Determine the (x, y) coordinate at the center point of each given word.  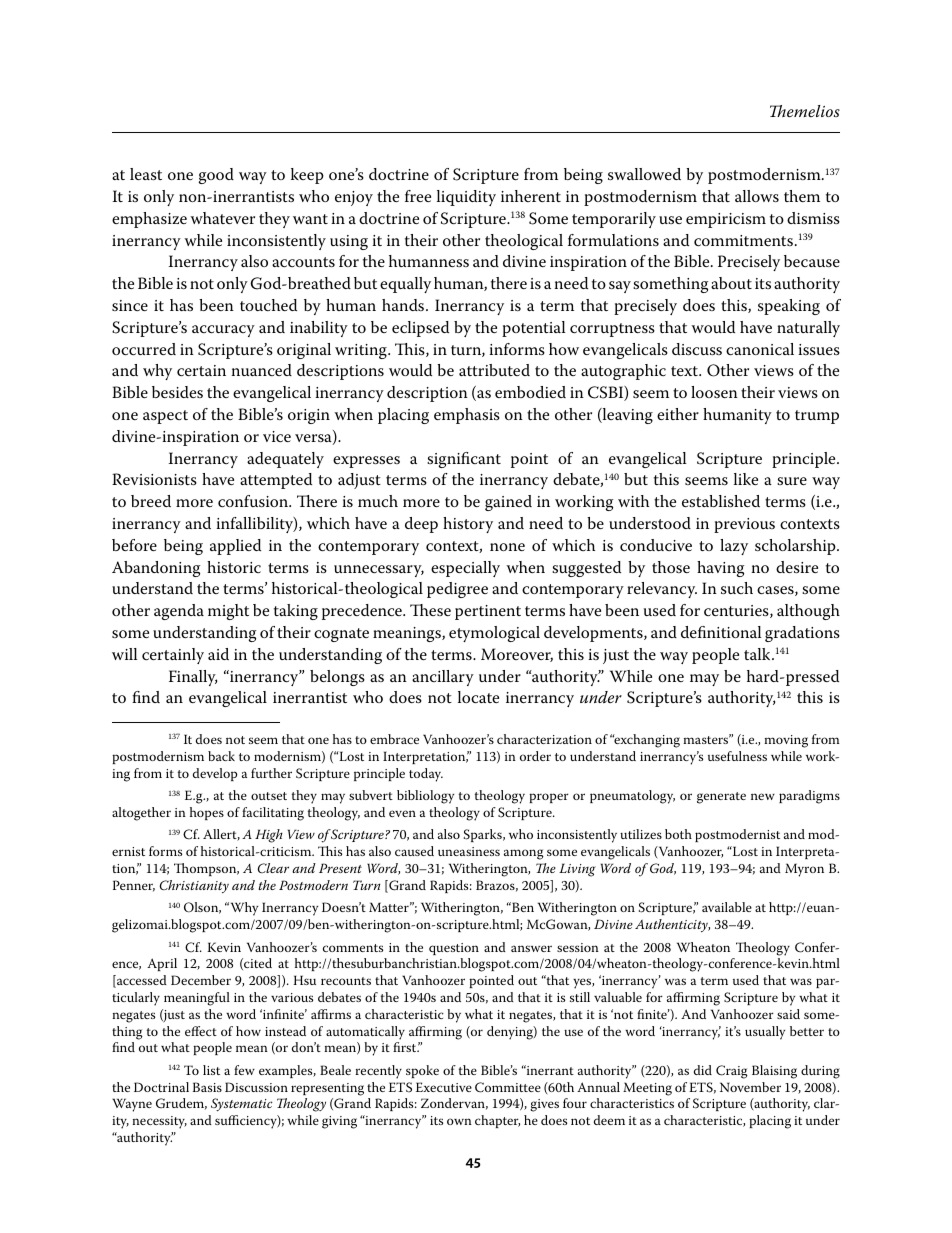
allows (757, 196)
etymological (494, 634)
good (216, 176)
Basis (207, 1087)
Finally (193, 678)
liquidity (466, 198)
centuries (737, 611)
